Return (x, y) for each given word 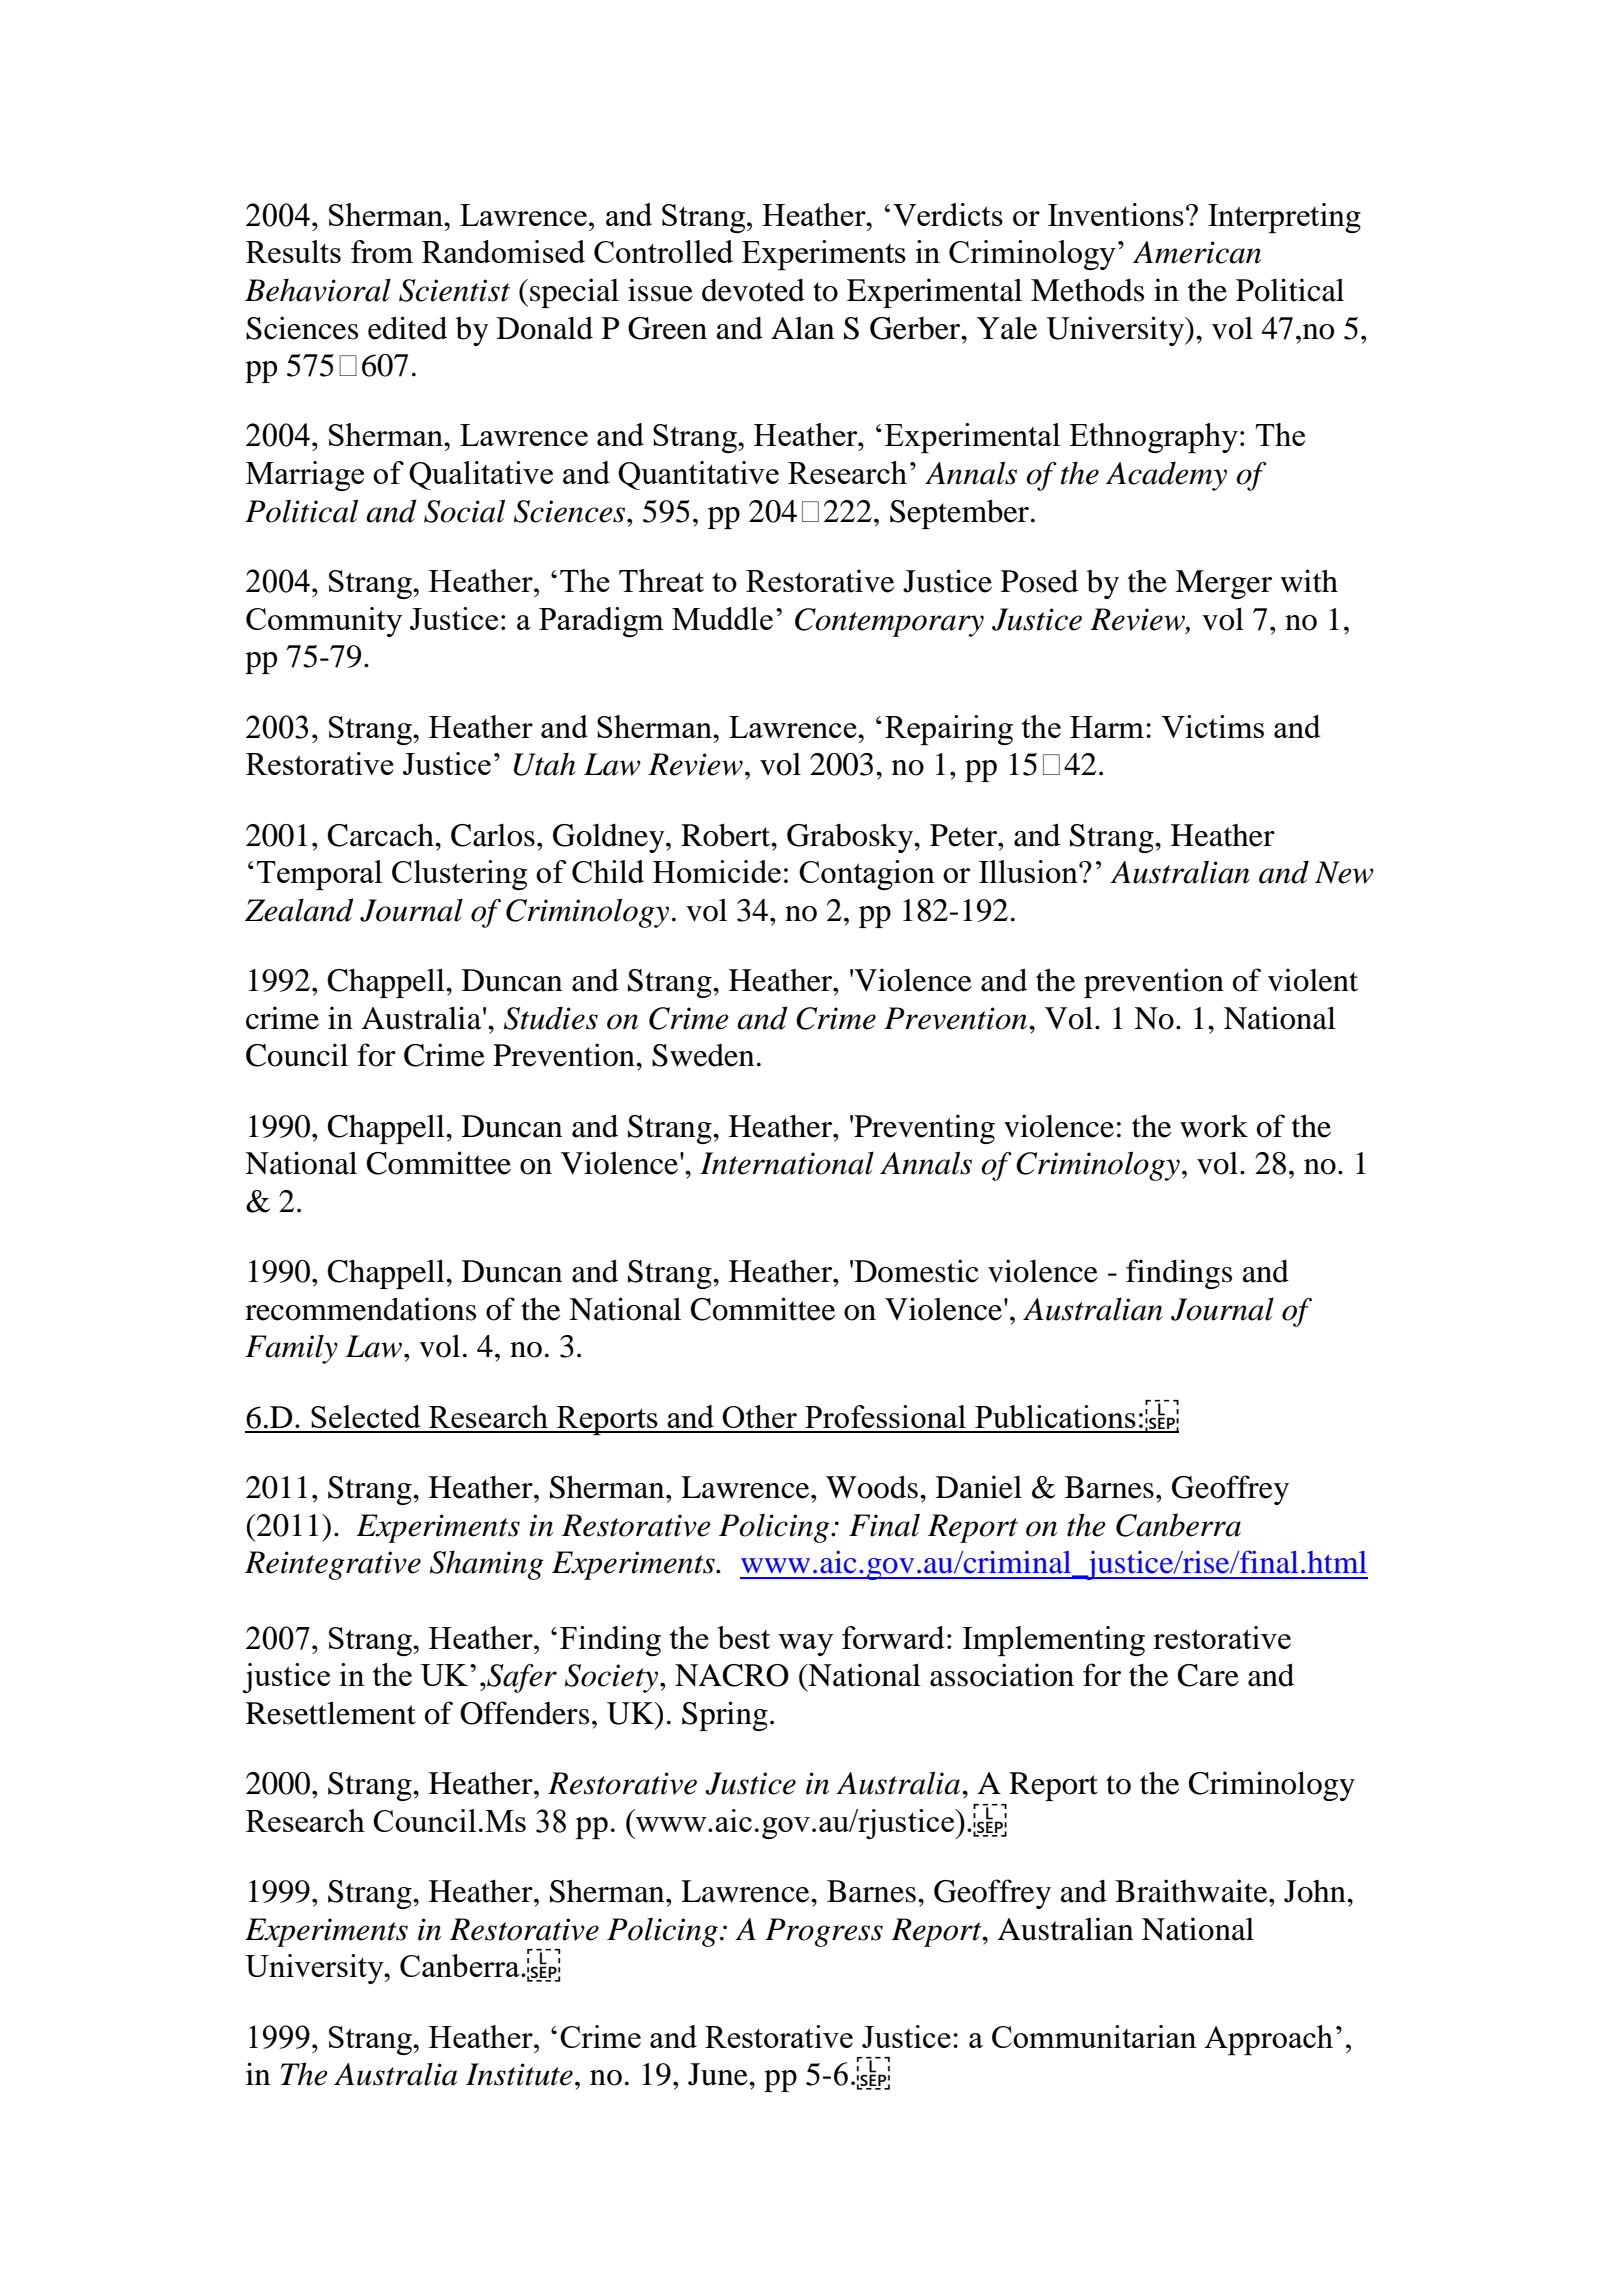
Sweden (703, 1055)
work (1214, 1126)
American (1197, 252)
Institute (519, 2074)
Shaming (487, 1565)
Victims (1212, 726)
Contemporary (889, 622)
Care (1208, 1675)
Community (324, 622)
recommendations (360, 1309)
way (805, 1645)
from (382, 251)
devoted (753, 290)
